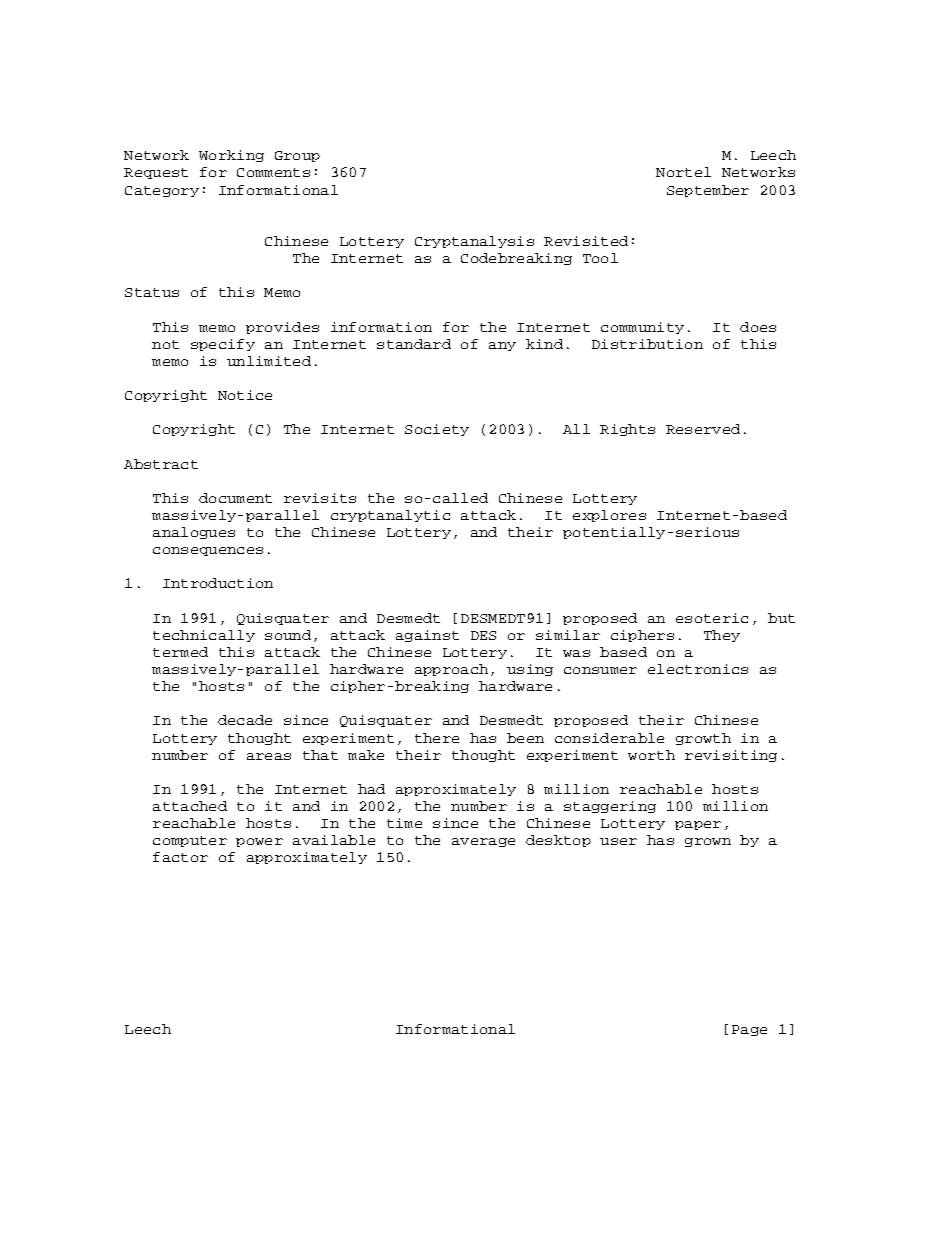 Image resolution: width=952 pixels, height=1233 pixels. What do you see at coordinates (474, 242) in the screenshot?
I see `Cryptanalysis` at bounding box center [474, 242].
